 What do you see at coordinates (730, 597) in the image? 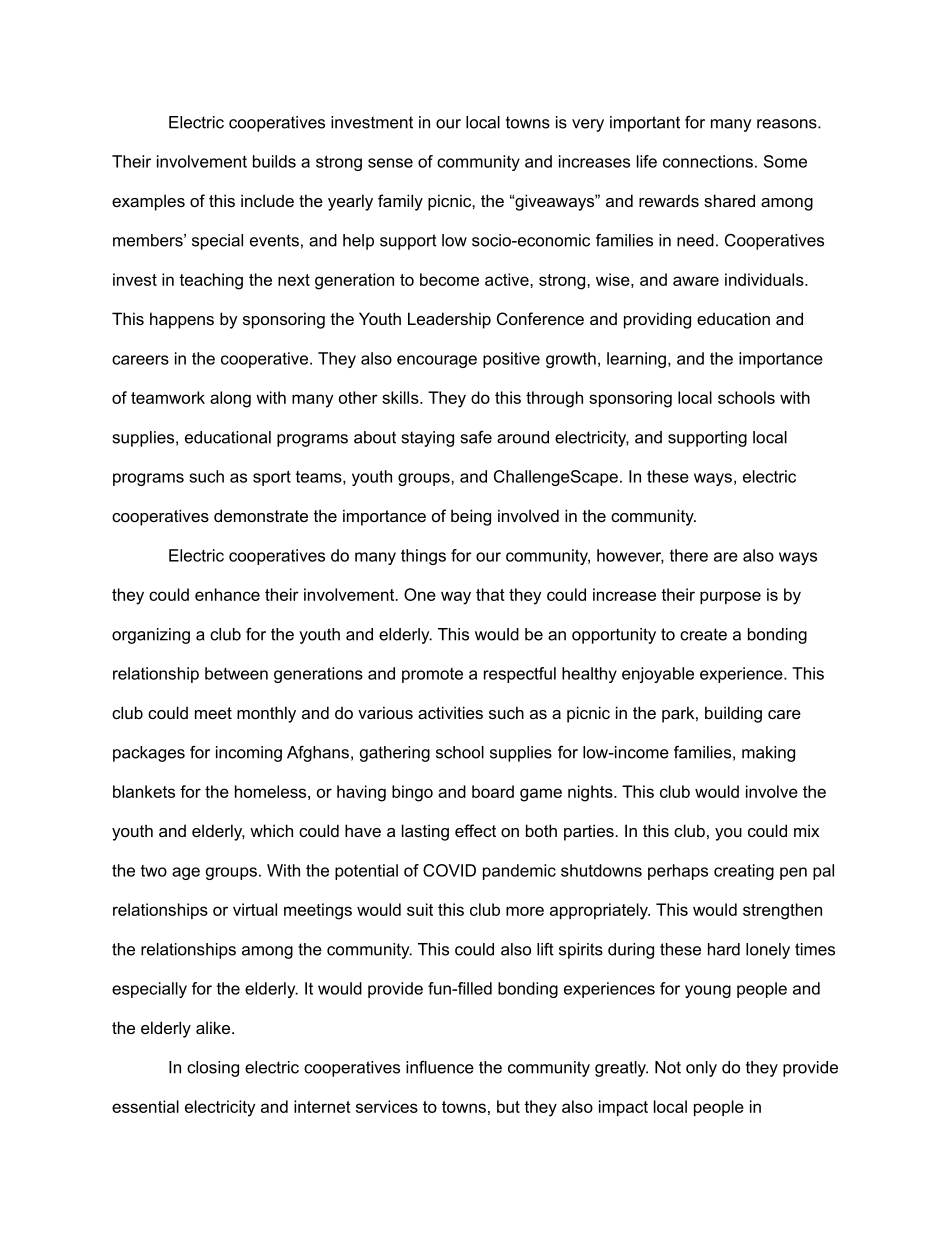
I see `purpose` at bounding box center [730, 597].
